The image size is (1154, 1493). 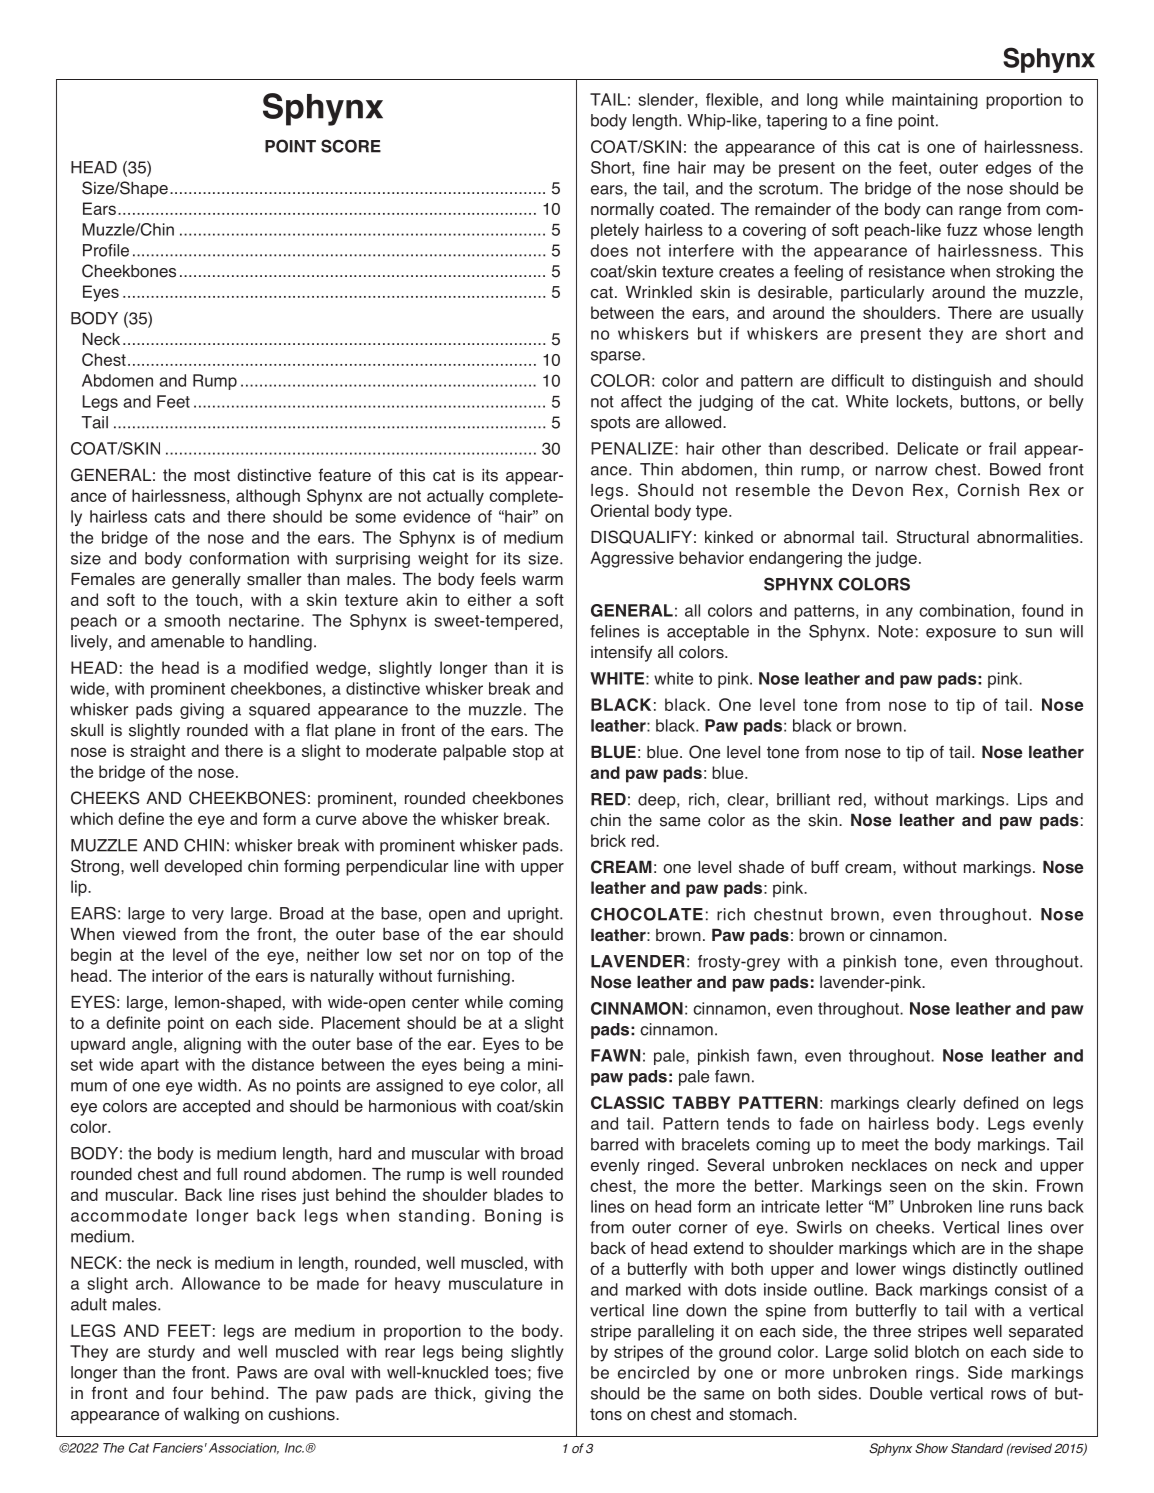 What do you see at coordinates (935, 101) in the screenshot?
I see `maintaining` at bounding box center [935, 101].
